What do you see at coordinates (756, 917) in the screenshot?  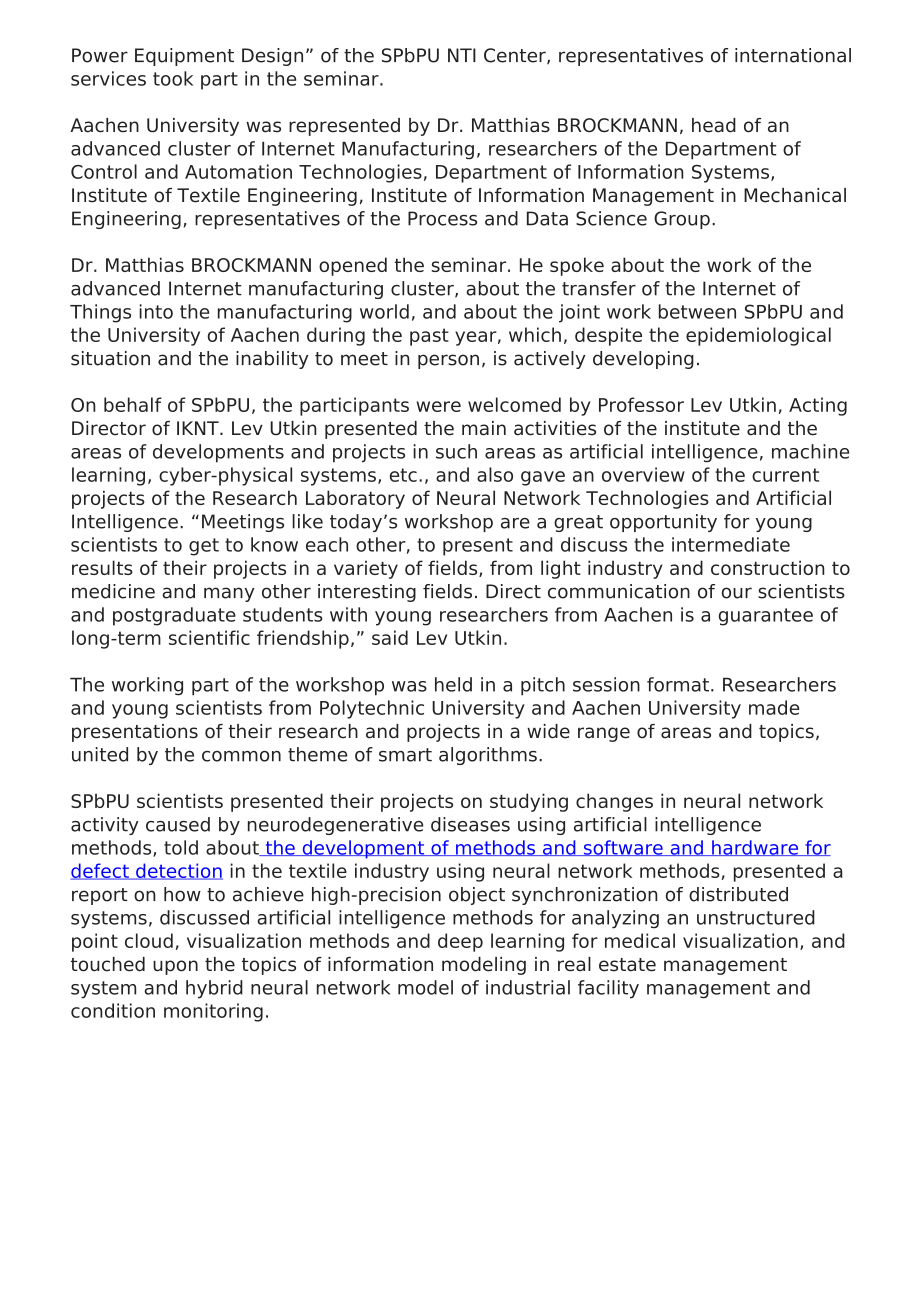 I see `unstructured` at bounding box center [756, 917].
